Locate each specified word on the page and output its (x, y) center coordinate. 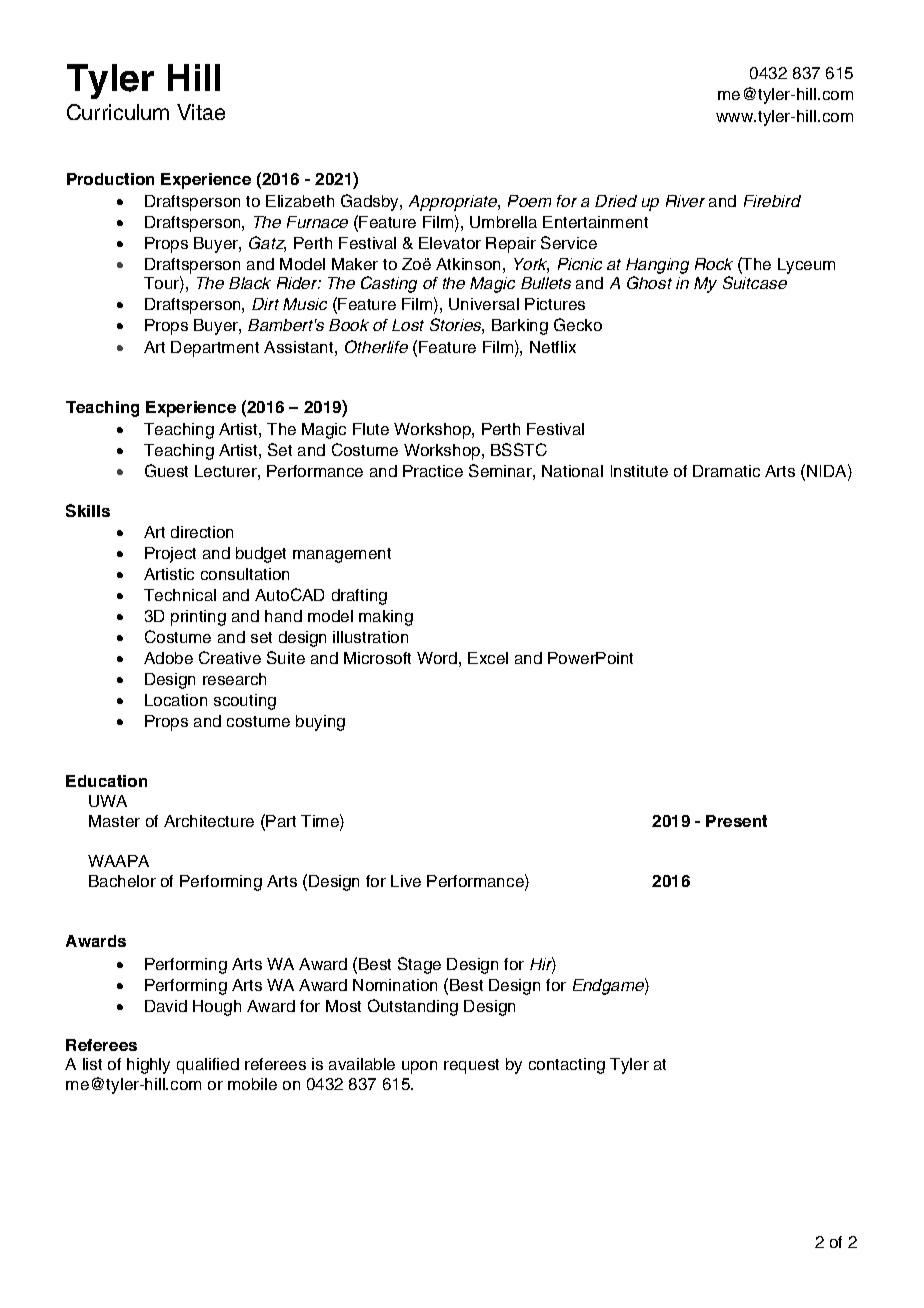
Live (406, 881)
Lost (408, 325)
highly (148, 1066)
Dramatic (726, 471)
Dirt (265, 304)
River (685, 201)
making (386, 618)
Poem (529, 201)
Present (736, 821)
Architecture (209, 821)
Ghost (649, 282)
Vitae (201, 112)
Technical (180, 595)
